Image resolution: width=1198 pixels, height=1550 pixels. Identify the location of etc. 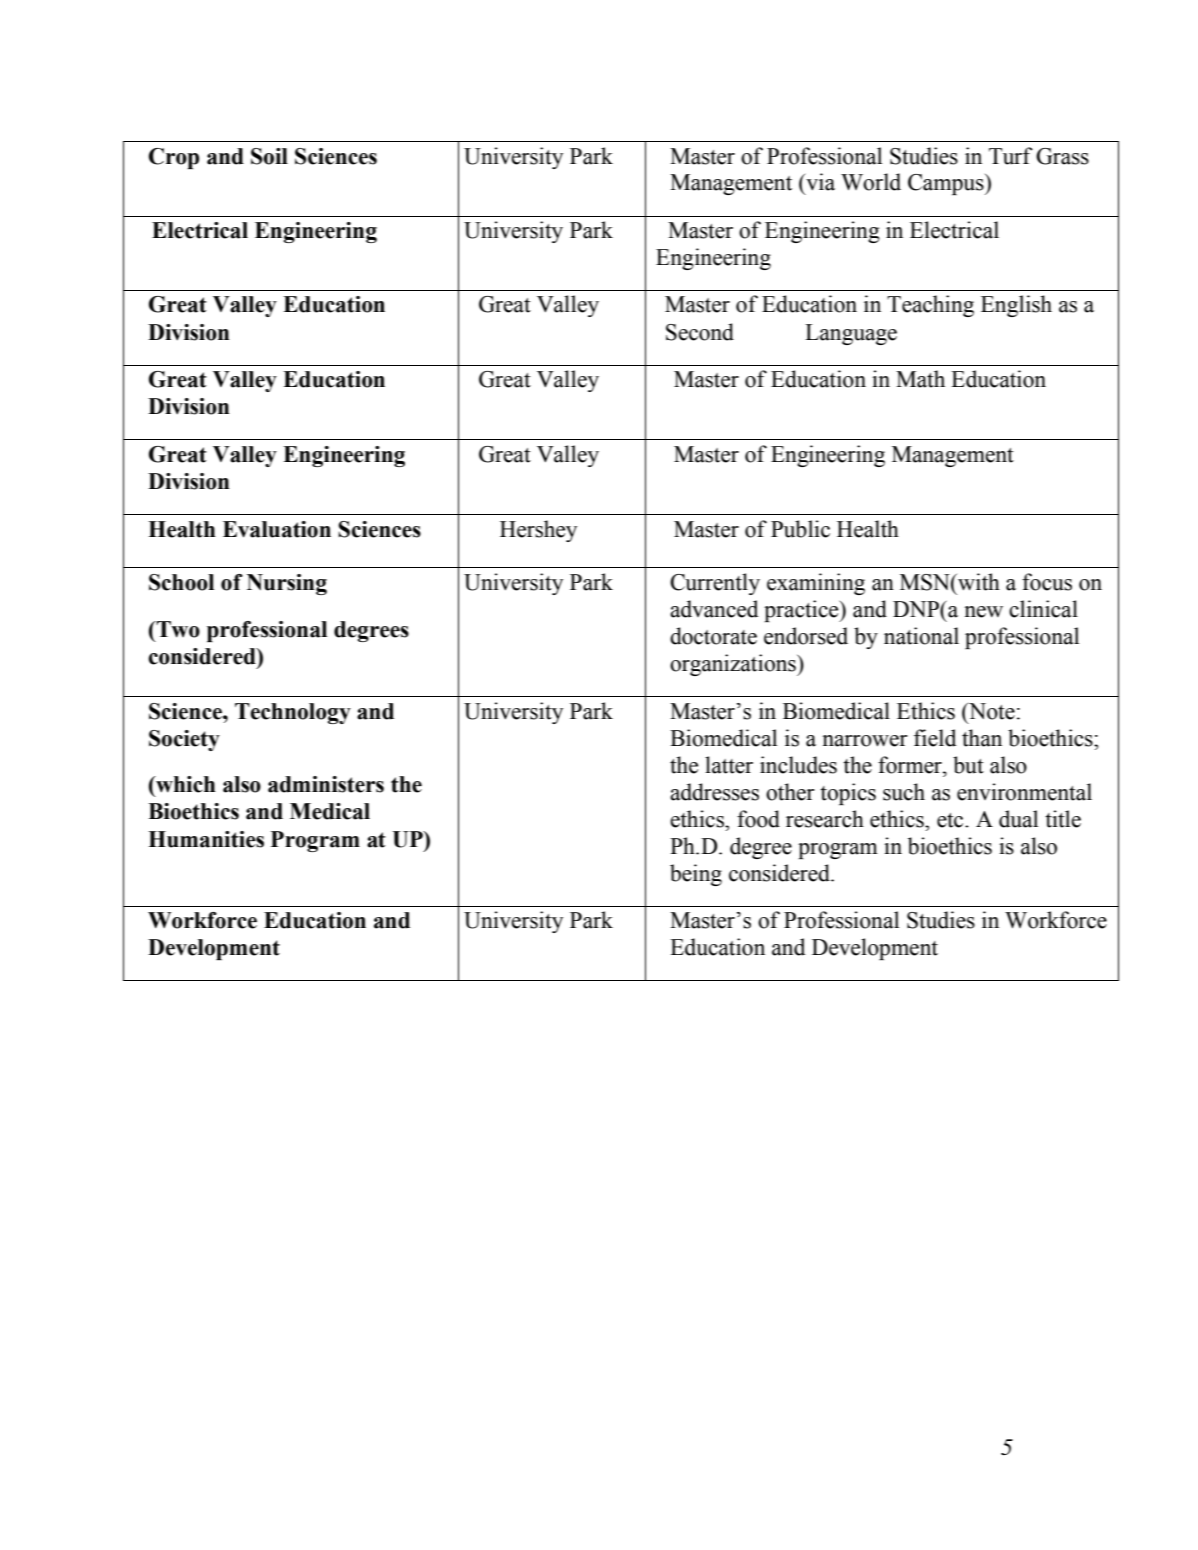
(951, 820).
